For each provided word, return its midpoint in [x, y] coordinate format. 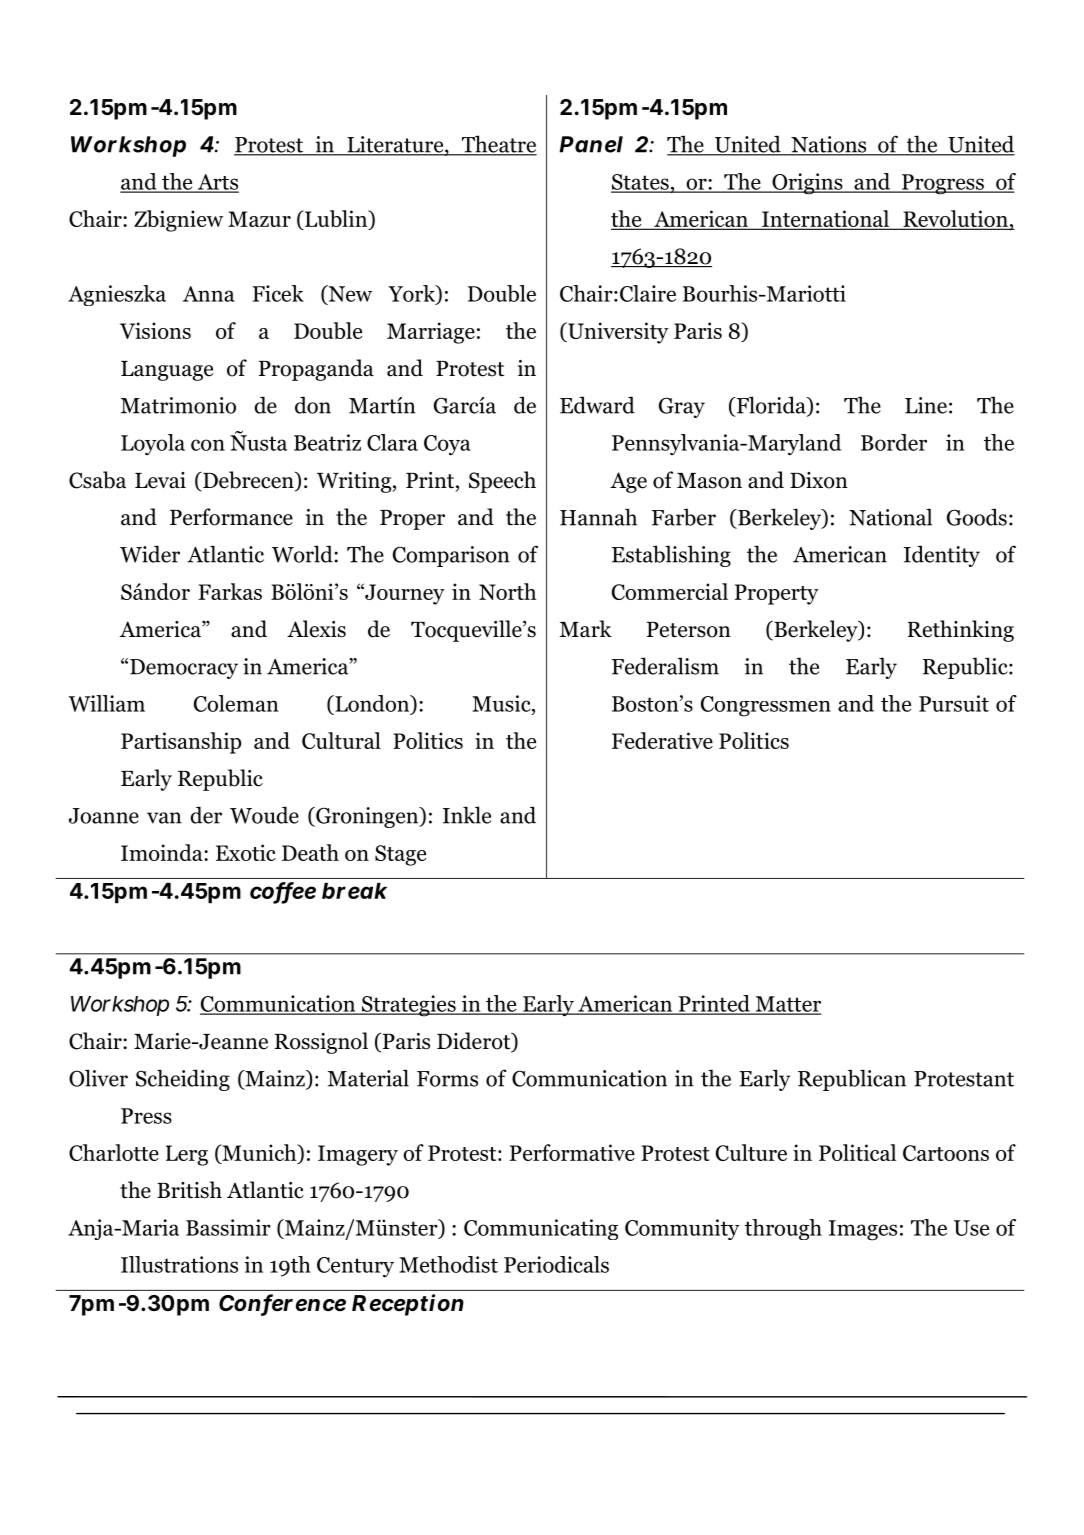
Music [502, 703]
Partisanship [181, 743]
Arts [217, 183]
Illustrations [179, 1264]
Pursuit [954, 703]
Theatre [498, 145]
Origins [807, 184]
